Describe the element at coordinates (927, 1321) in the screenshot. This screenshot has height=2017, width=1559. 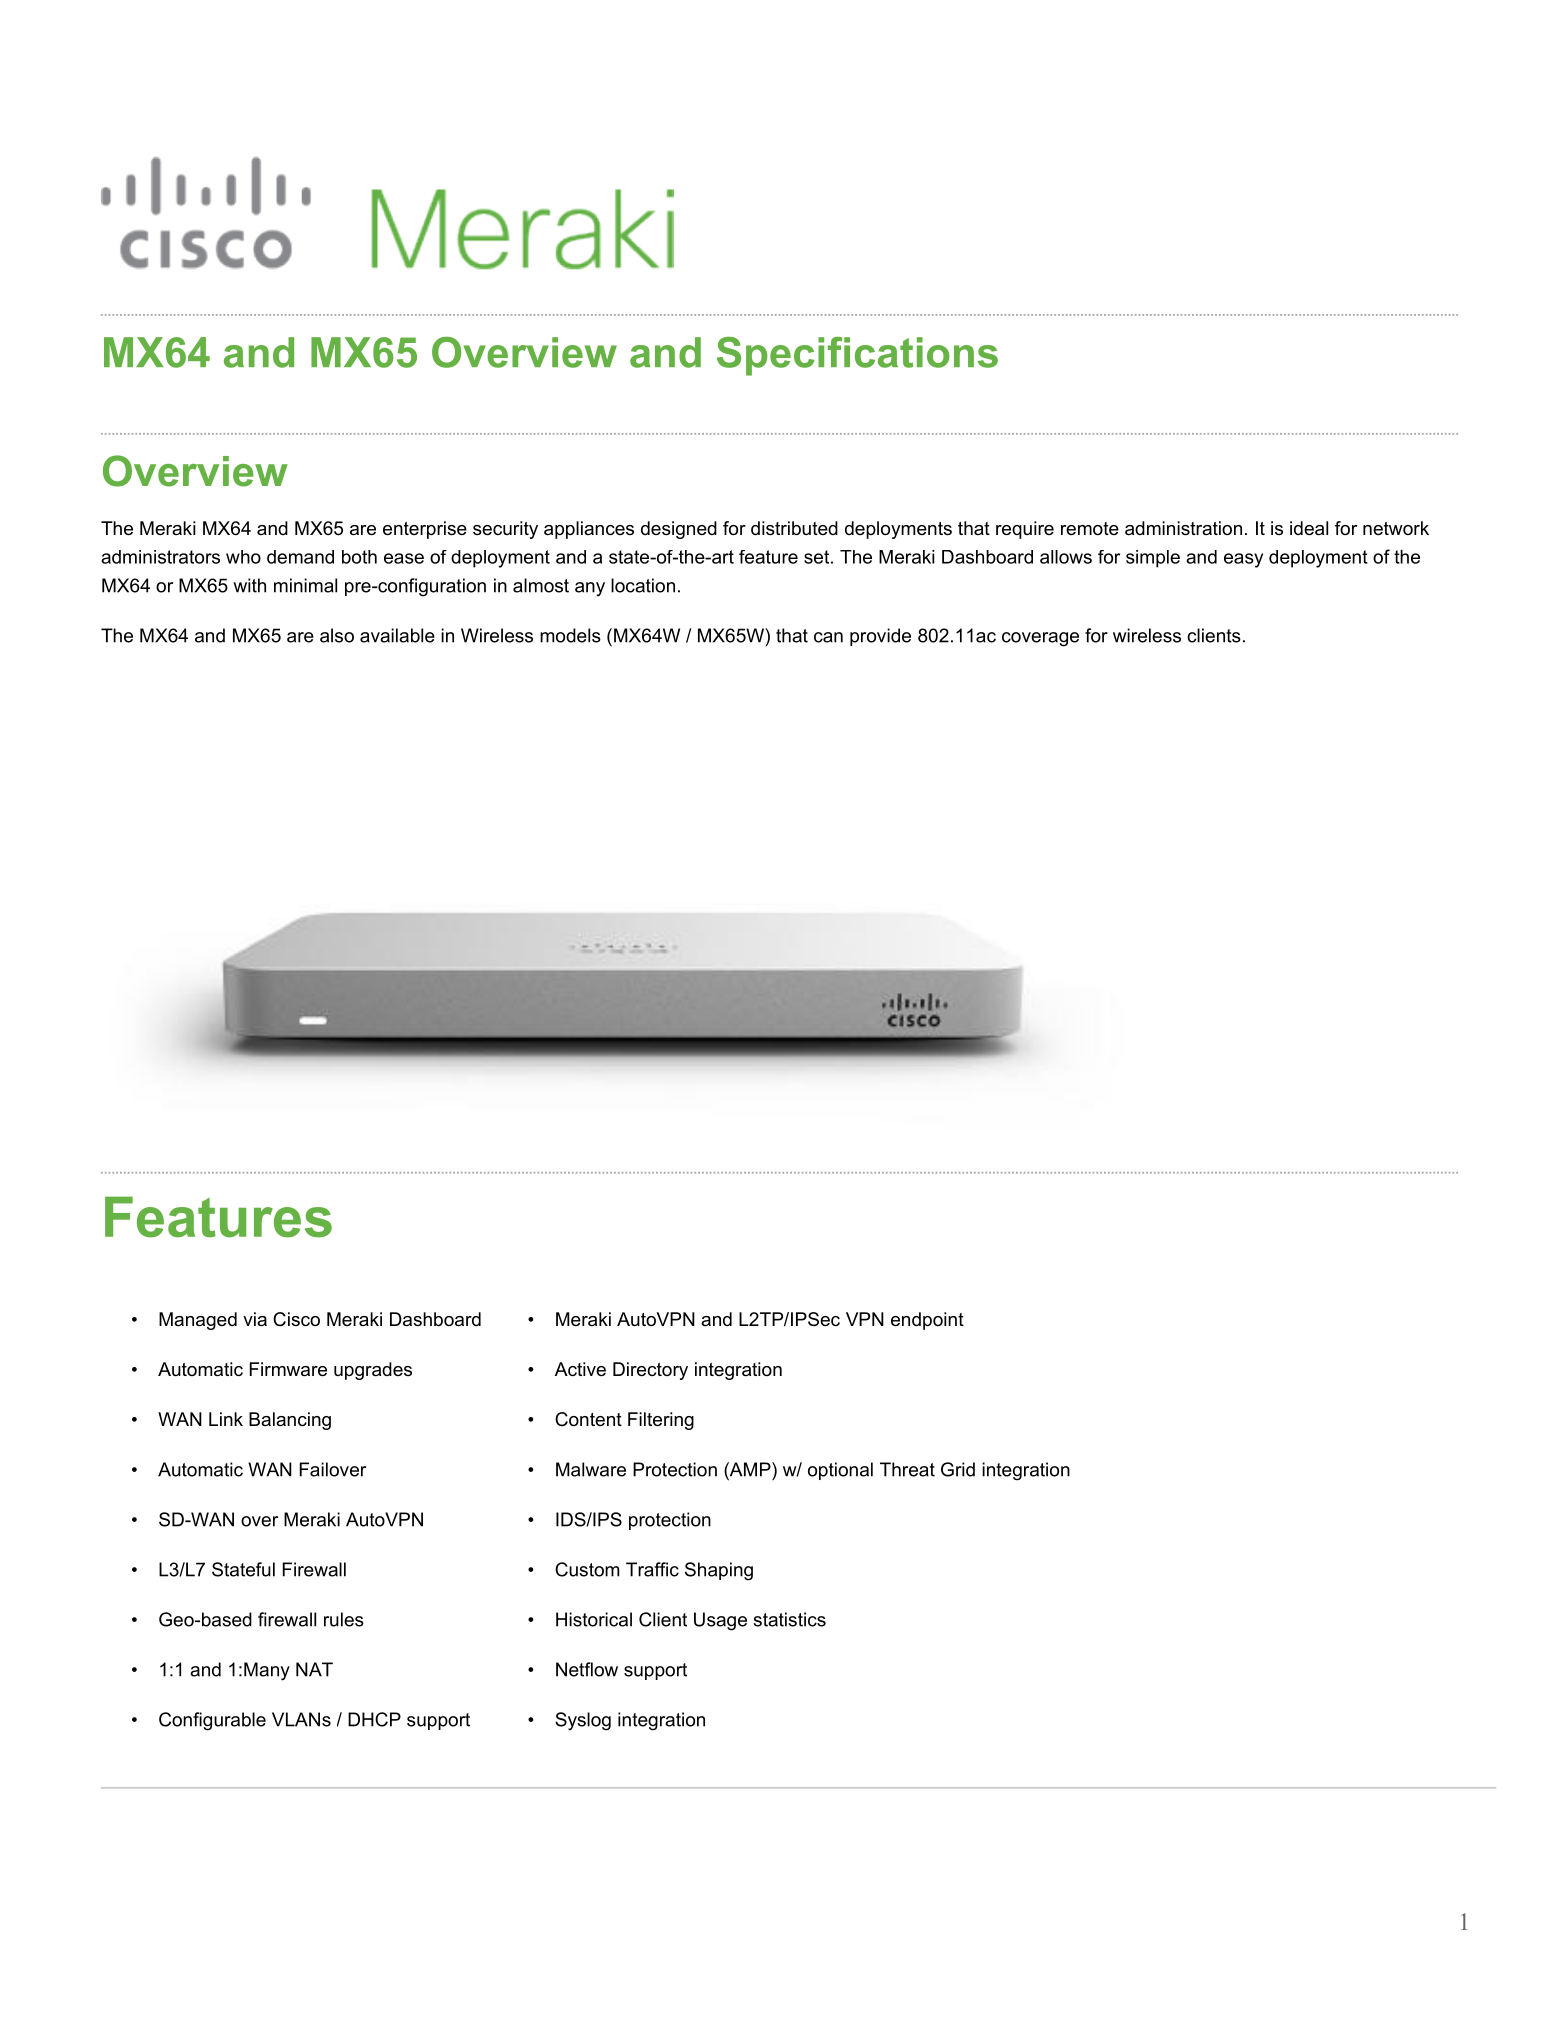
I see `endpoint` at that location.
